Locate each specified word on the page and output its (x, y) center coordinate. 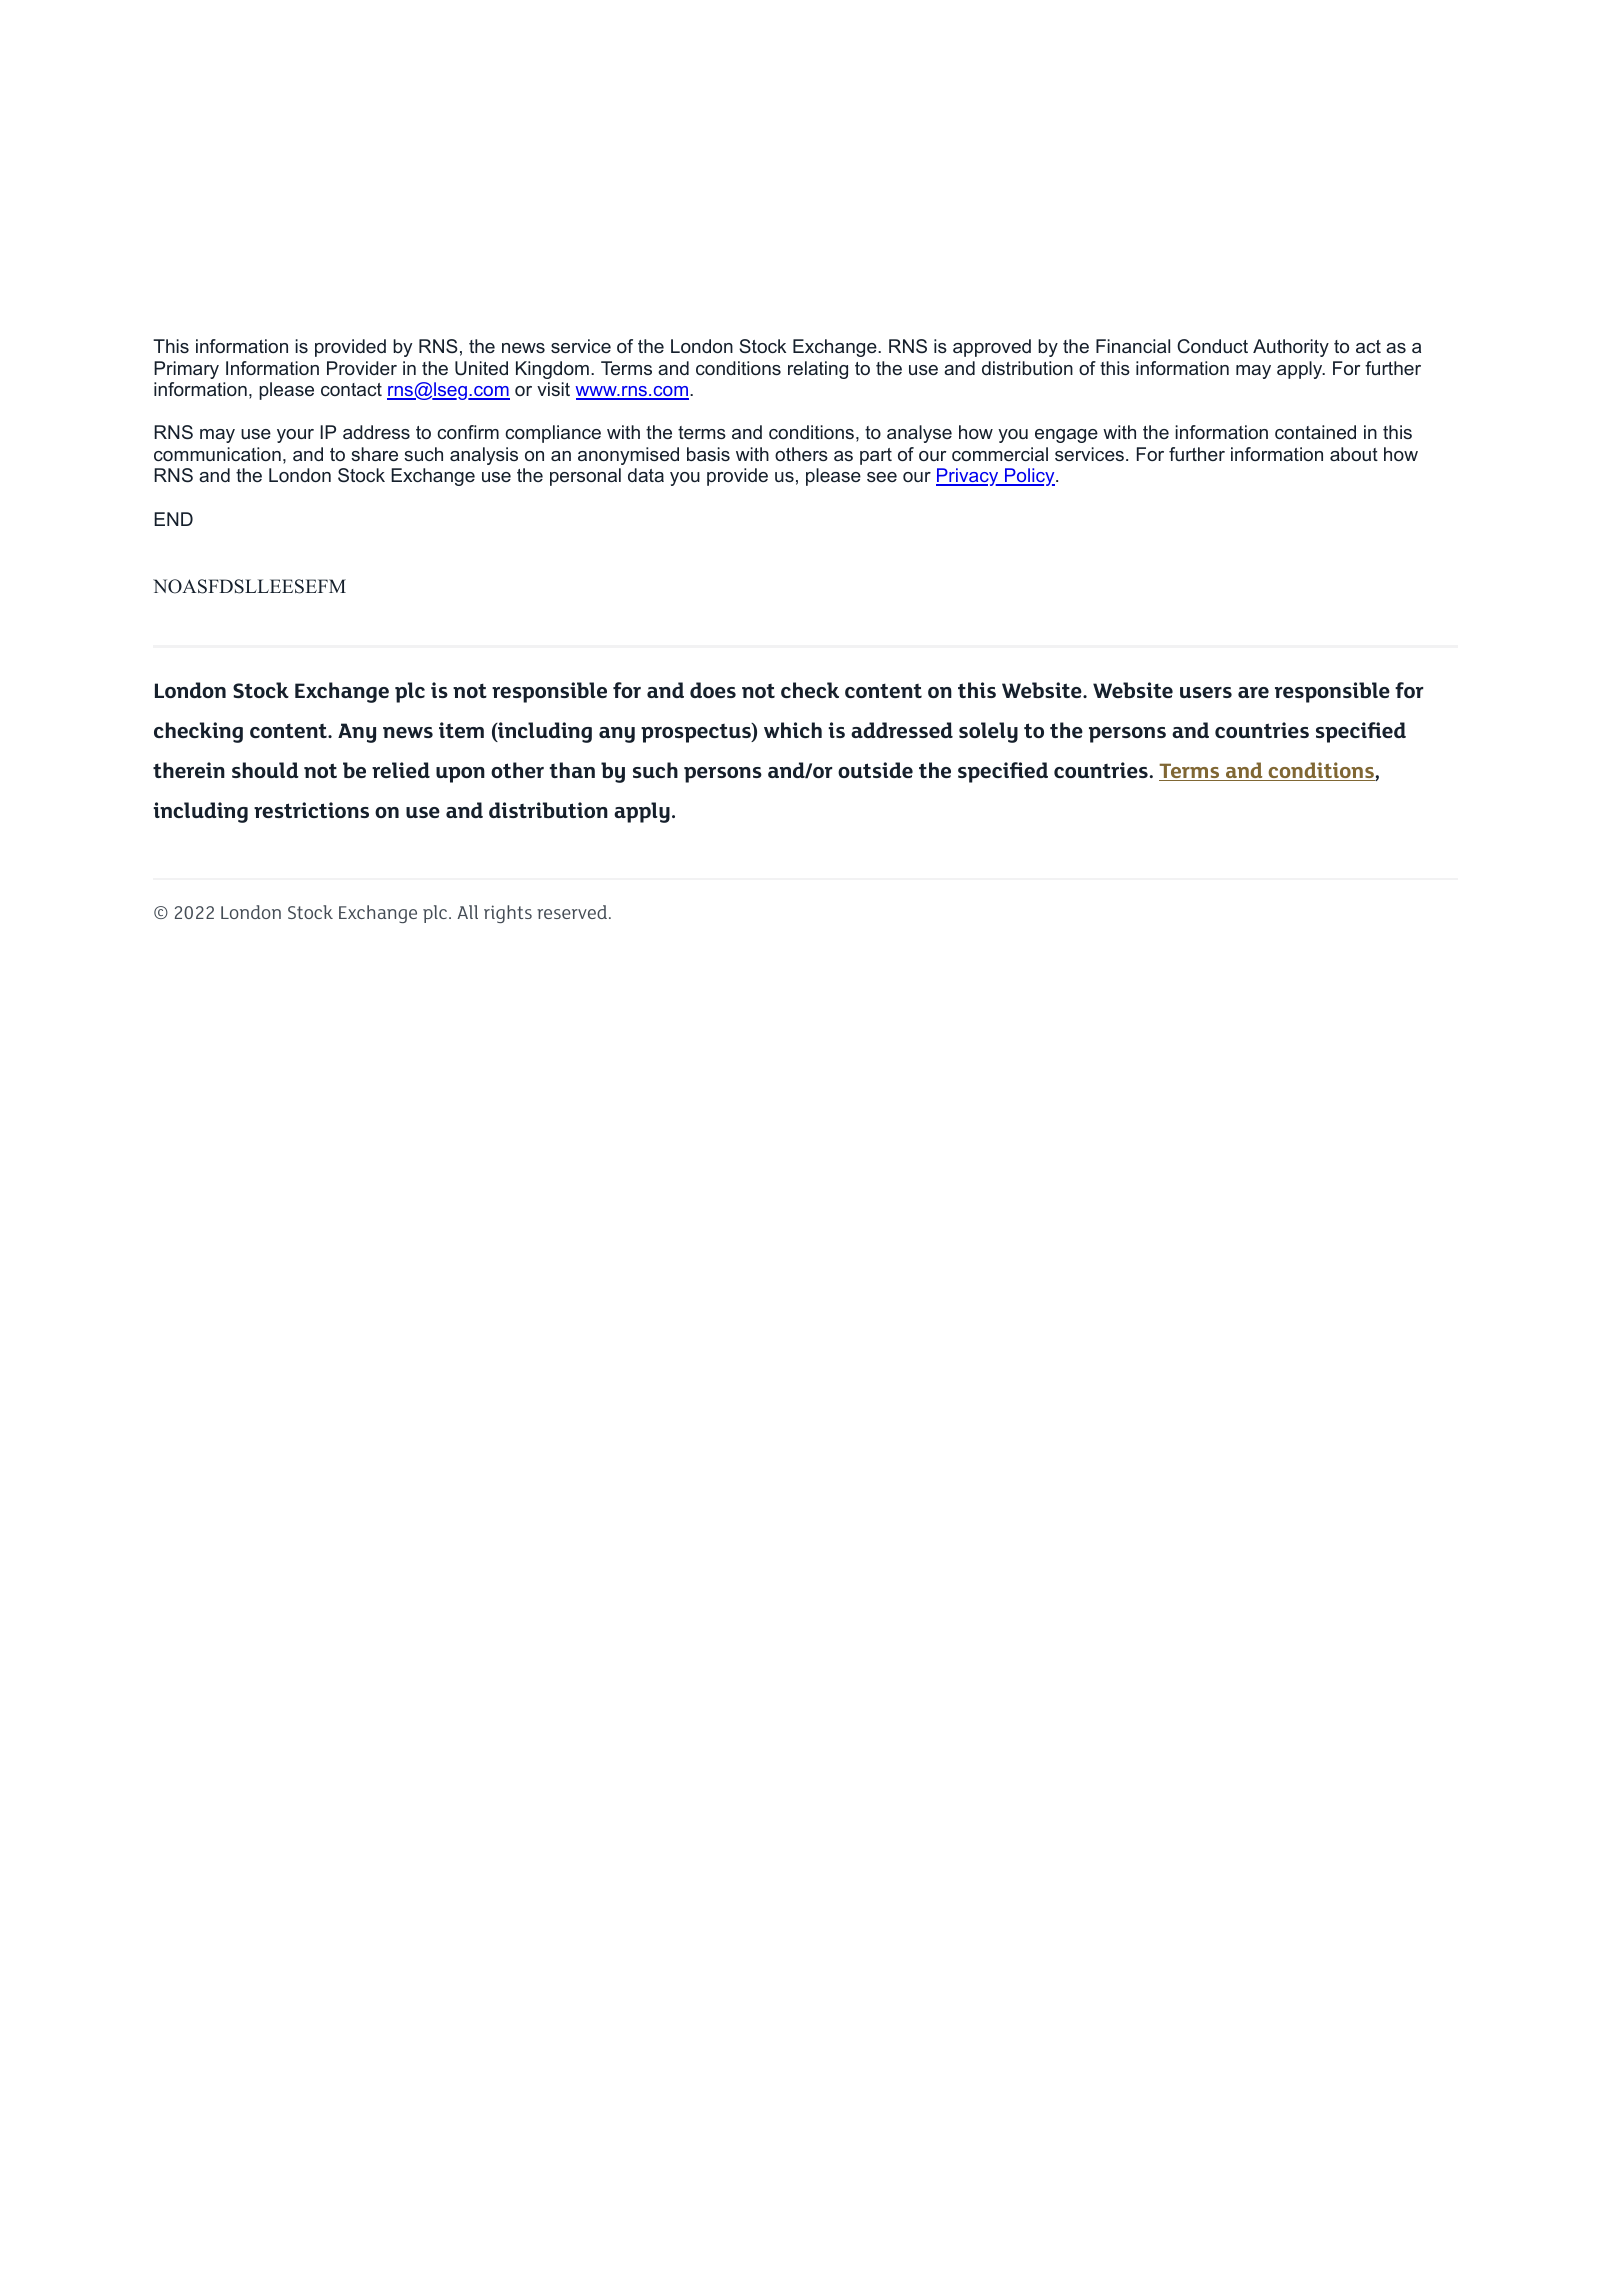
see (882, 477)
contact (351, 389)
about (1354, 454)
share (374, 454)
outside (875, 770)
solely (988, 732)
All (467, 912)
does (713, 690)
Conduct (1212, 346)
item (461, 730)
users (1206, 692)
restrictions (311, 810)
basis (708, 454)
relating (818, 370)
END (173, 519)
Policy (1030, 477)
